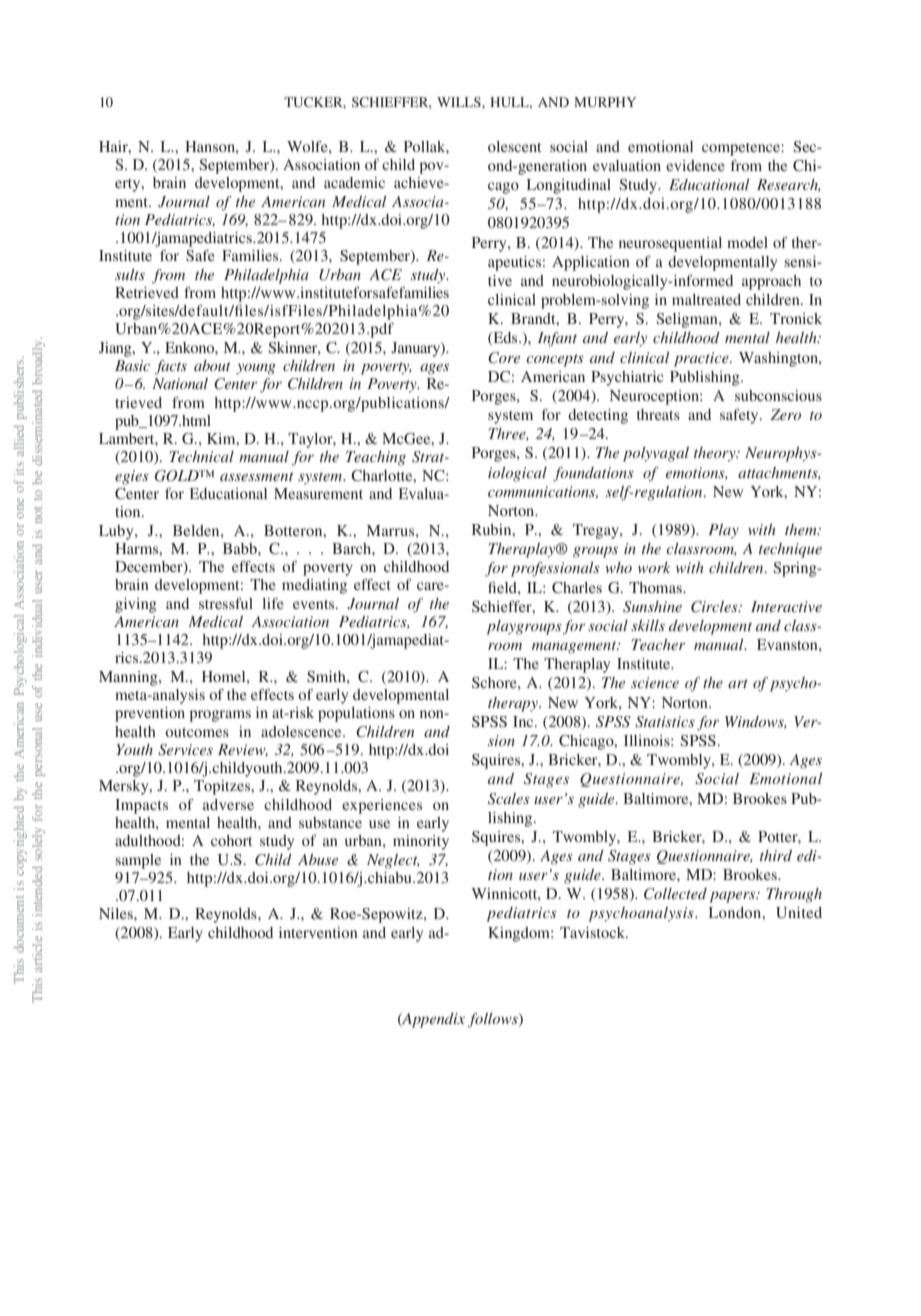  I want to click on Technical, so click(201, 456).
